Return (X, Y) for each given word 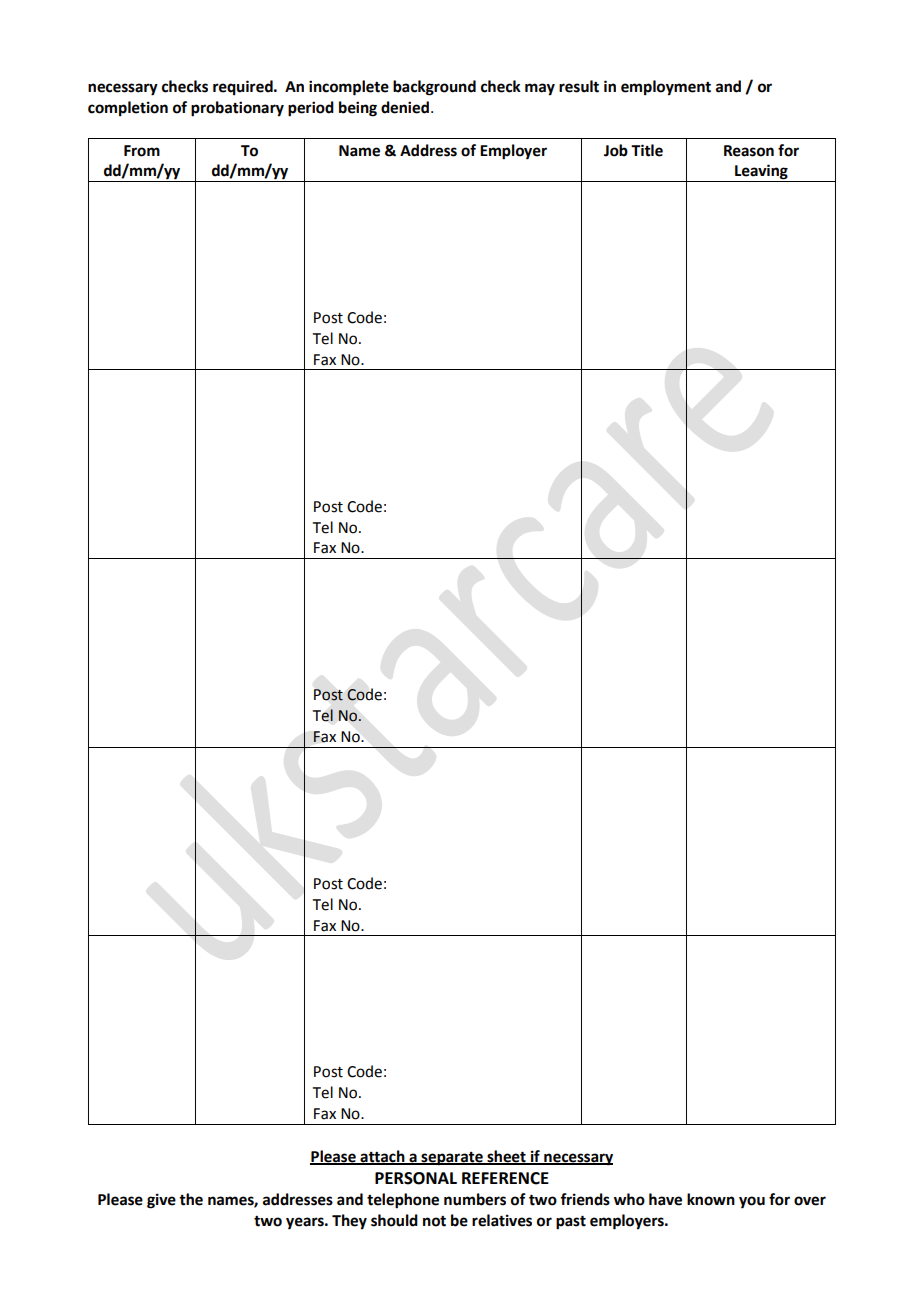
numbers (475, 1199)
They (349, 1222)
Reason (749, 151)
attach (382, 1157)
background (434, 88)
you (752, 1202)
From (142, 151)
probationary (237, 109)
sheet (506, 1157)
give (161, 1201)
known (711, 1199)
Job (616, 150)
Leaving (761, 173)
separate (452, 1159)
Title (647, 150)
